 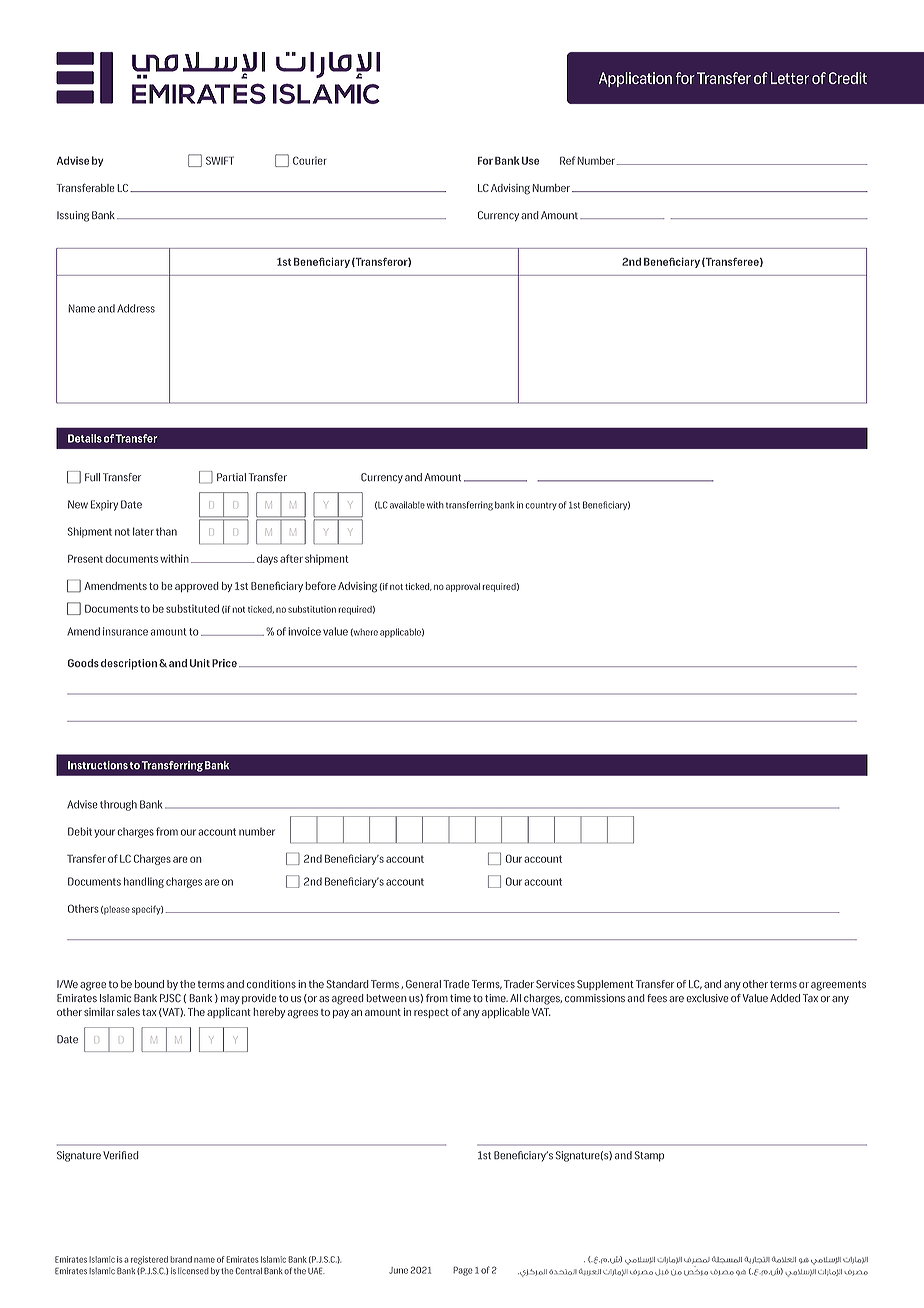 I want to click on Page, so click(x=463, y=1271).
